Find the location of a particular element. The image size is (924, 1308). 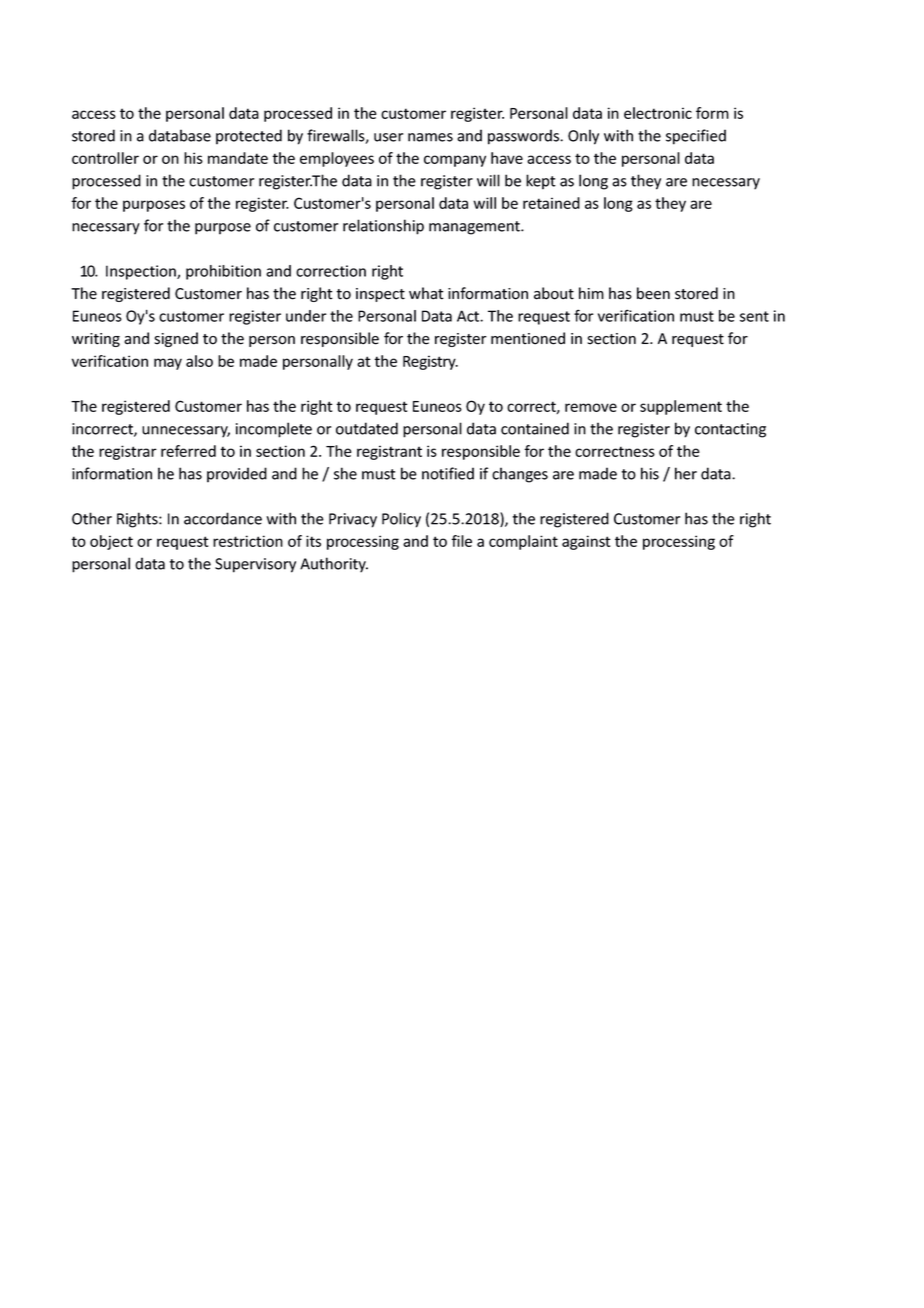

protected is located at coordinates (249, 137).
